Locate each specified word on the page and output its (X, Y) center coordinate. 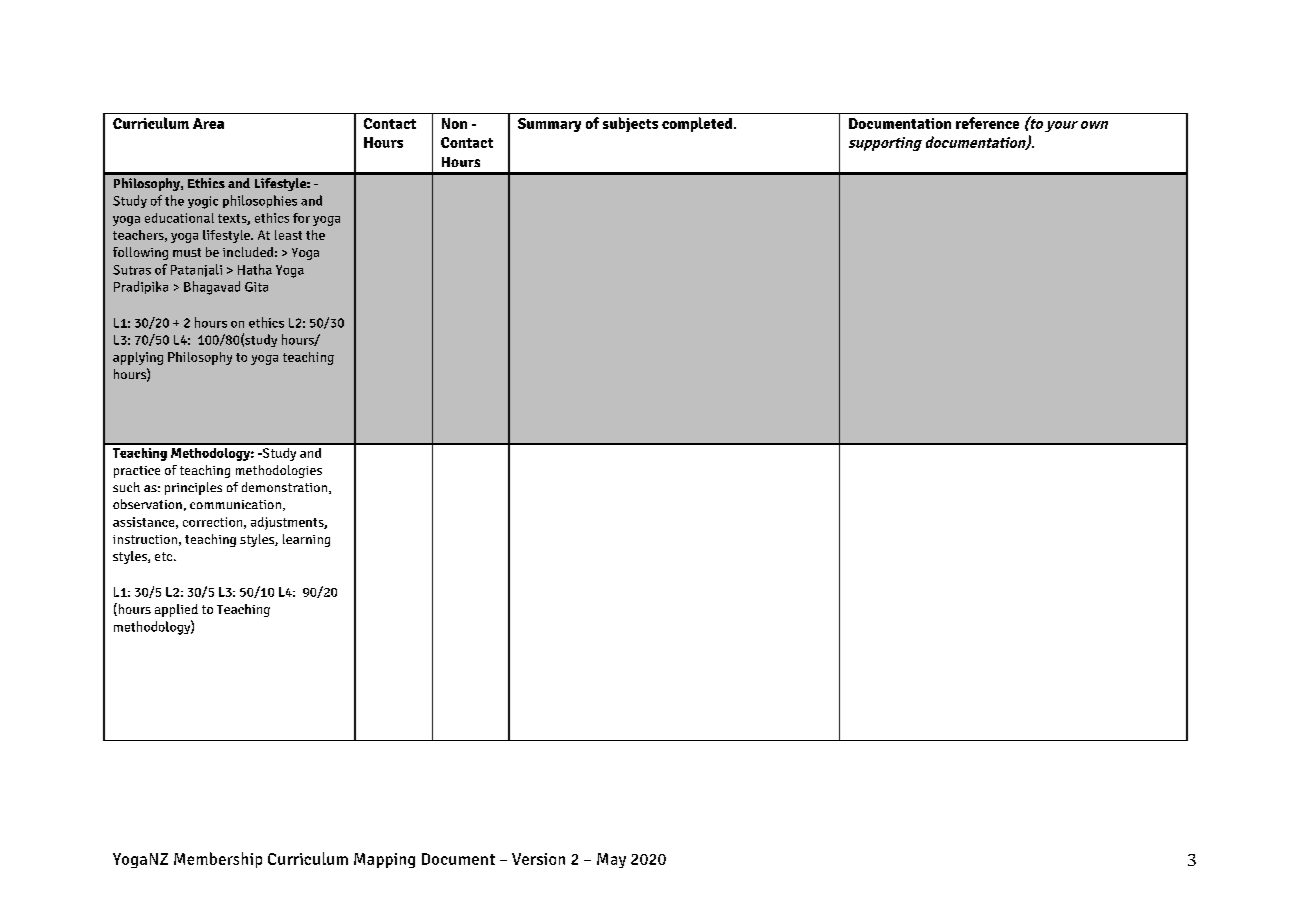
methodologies (279, 471)
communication (237, 505)
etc (165, 556)
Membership (218, 860)
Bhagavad (212, 288)
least (288, 235)
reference (987, 123)
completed (698, 124)
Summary (549, 125)
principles (193, 488)
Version (538, 859)
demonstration (286, 488)
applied (176, 610)
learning (306, 540)
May (611, 860)
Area (208, 123)
